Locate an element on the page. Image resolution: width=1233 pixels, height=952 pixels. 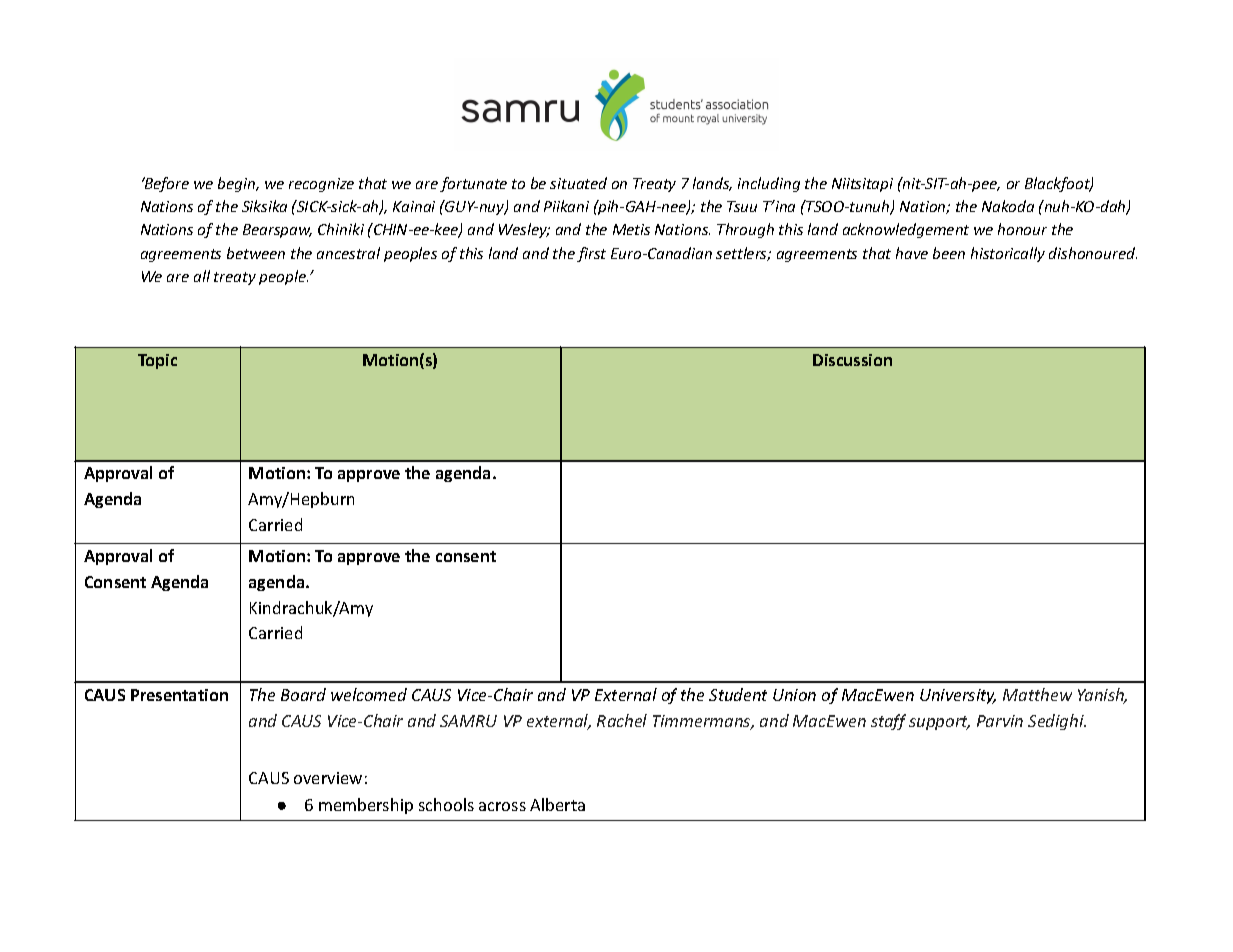
Alberta is located at coordinates (557, 804).
